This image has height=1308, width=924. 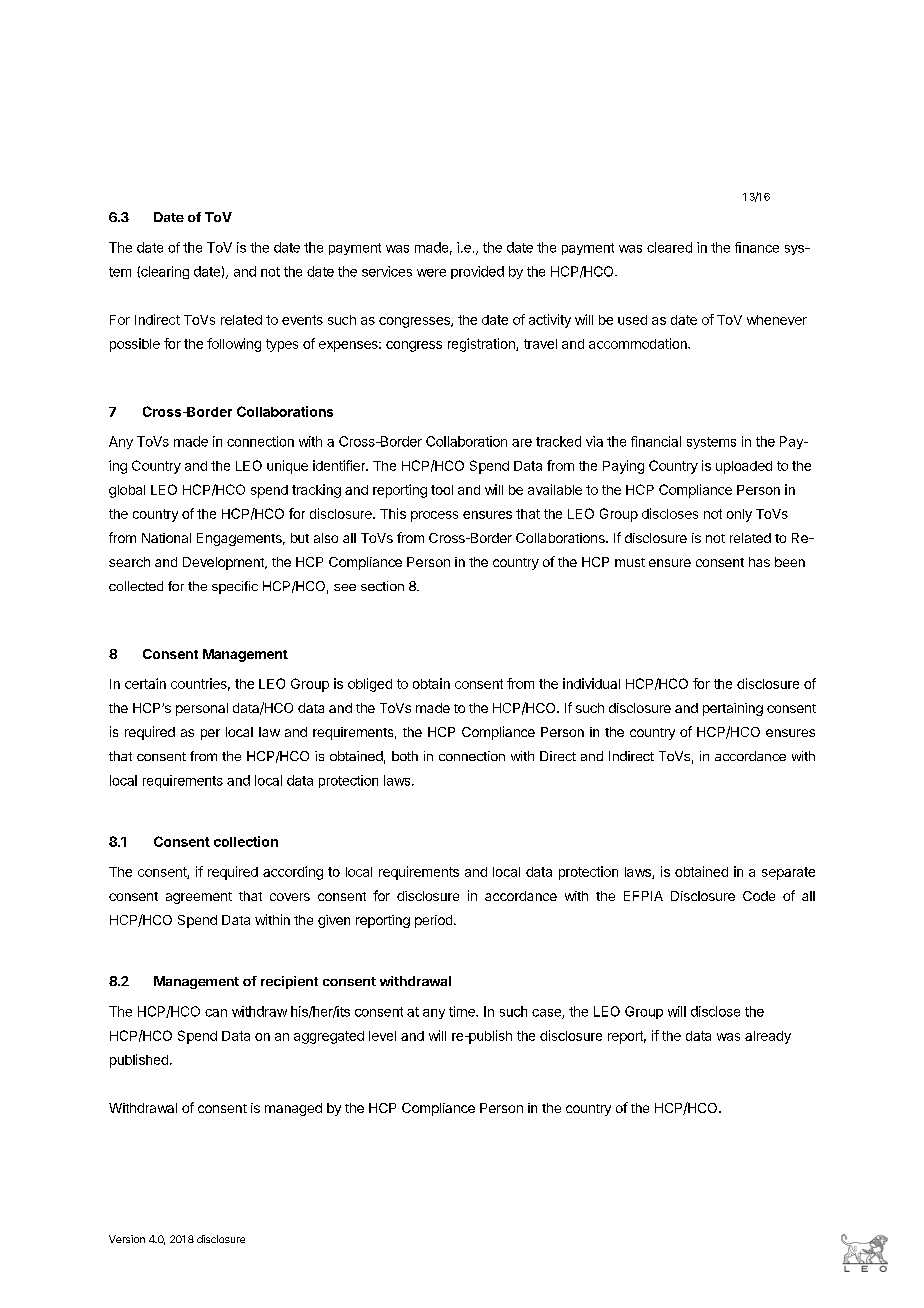 I want to click on cleared, so click(x=669, y=247).
